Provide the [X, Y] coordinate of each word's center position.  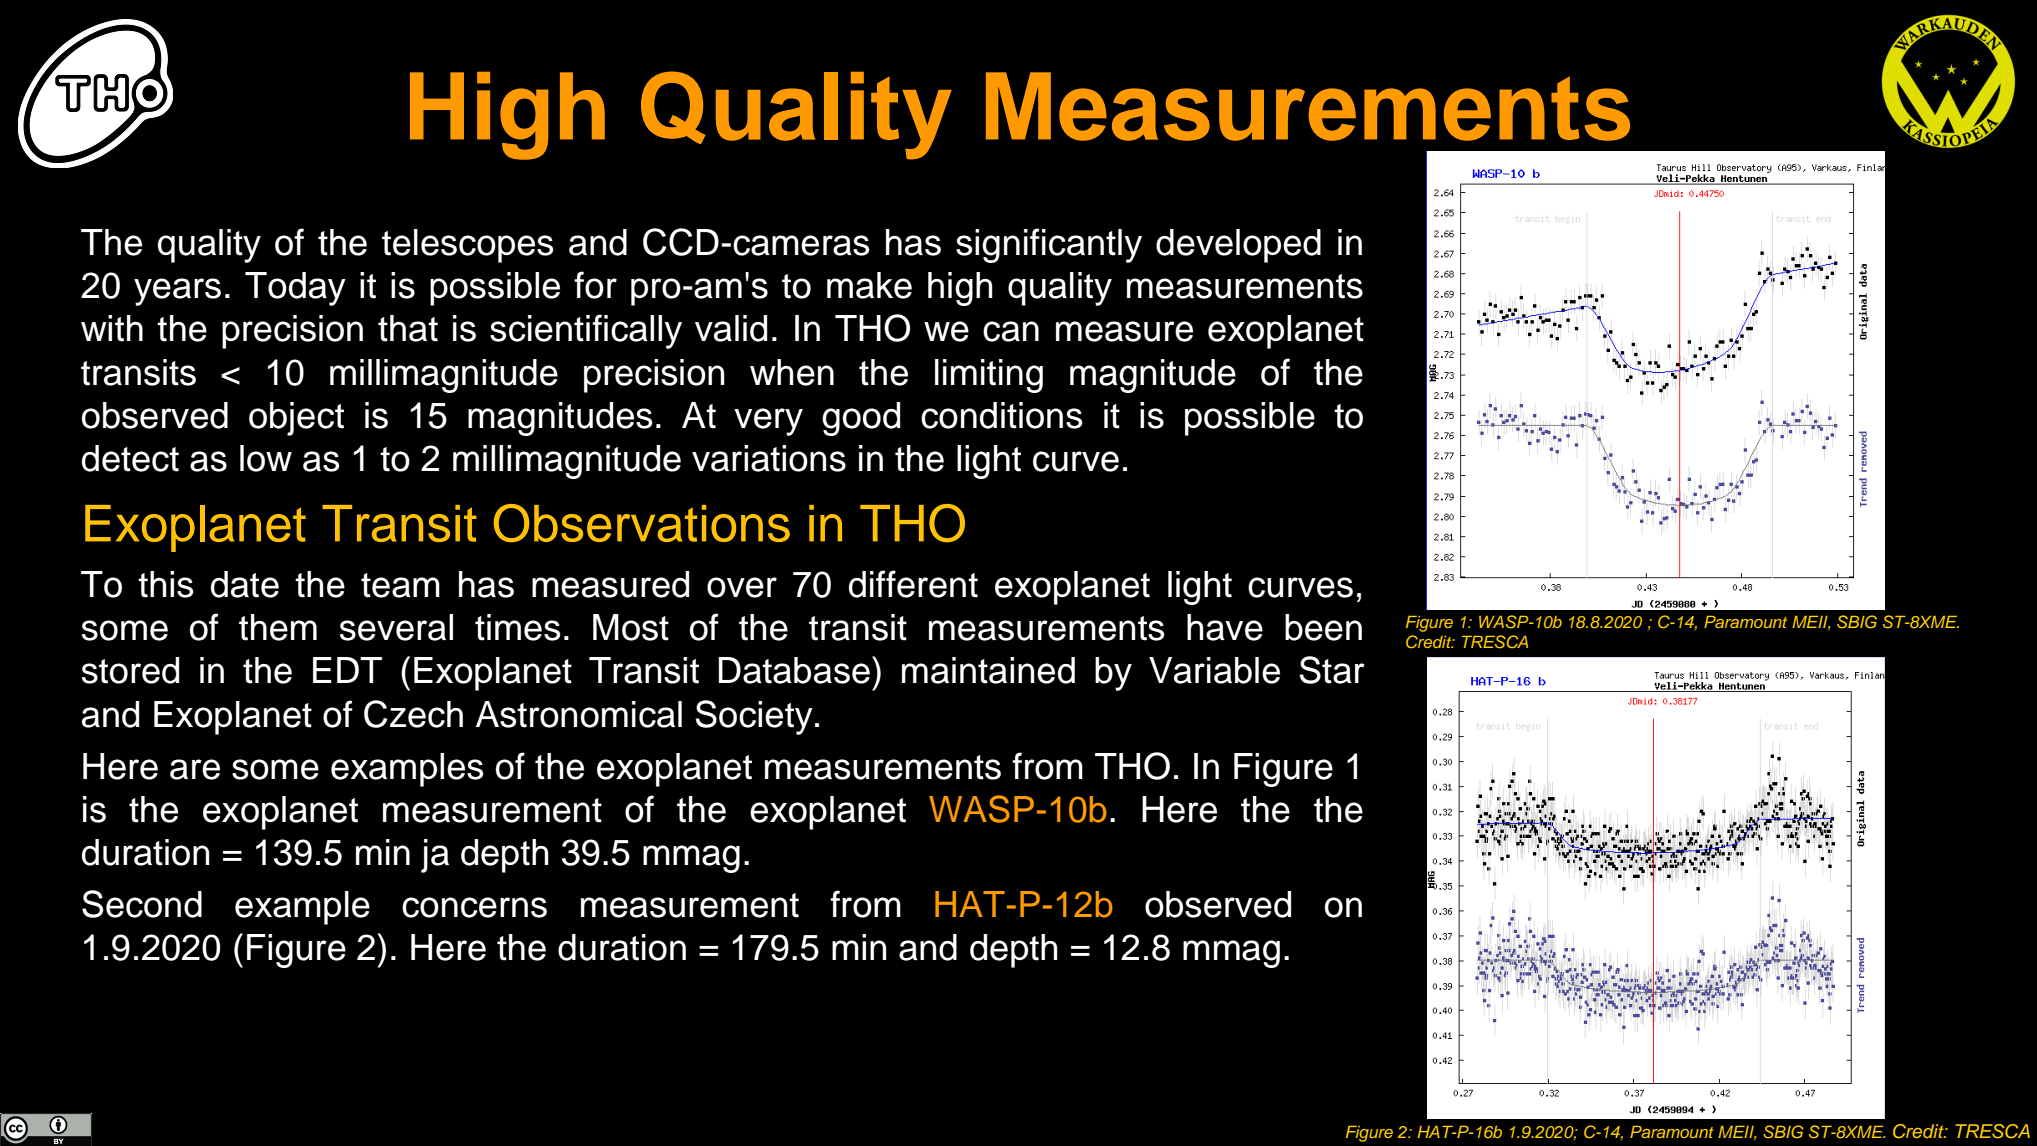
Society [754, 717]
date [245, 584]
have [1225, 627]
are [195, 769]
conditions [1002, 415]
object [296, 419]
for [595, 285]
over [742, 587]
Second [142, 904]
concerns [474, 907]
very [768, 422]
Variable [1214, 670]
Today [295, 289]
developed [1238, 246]
